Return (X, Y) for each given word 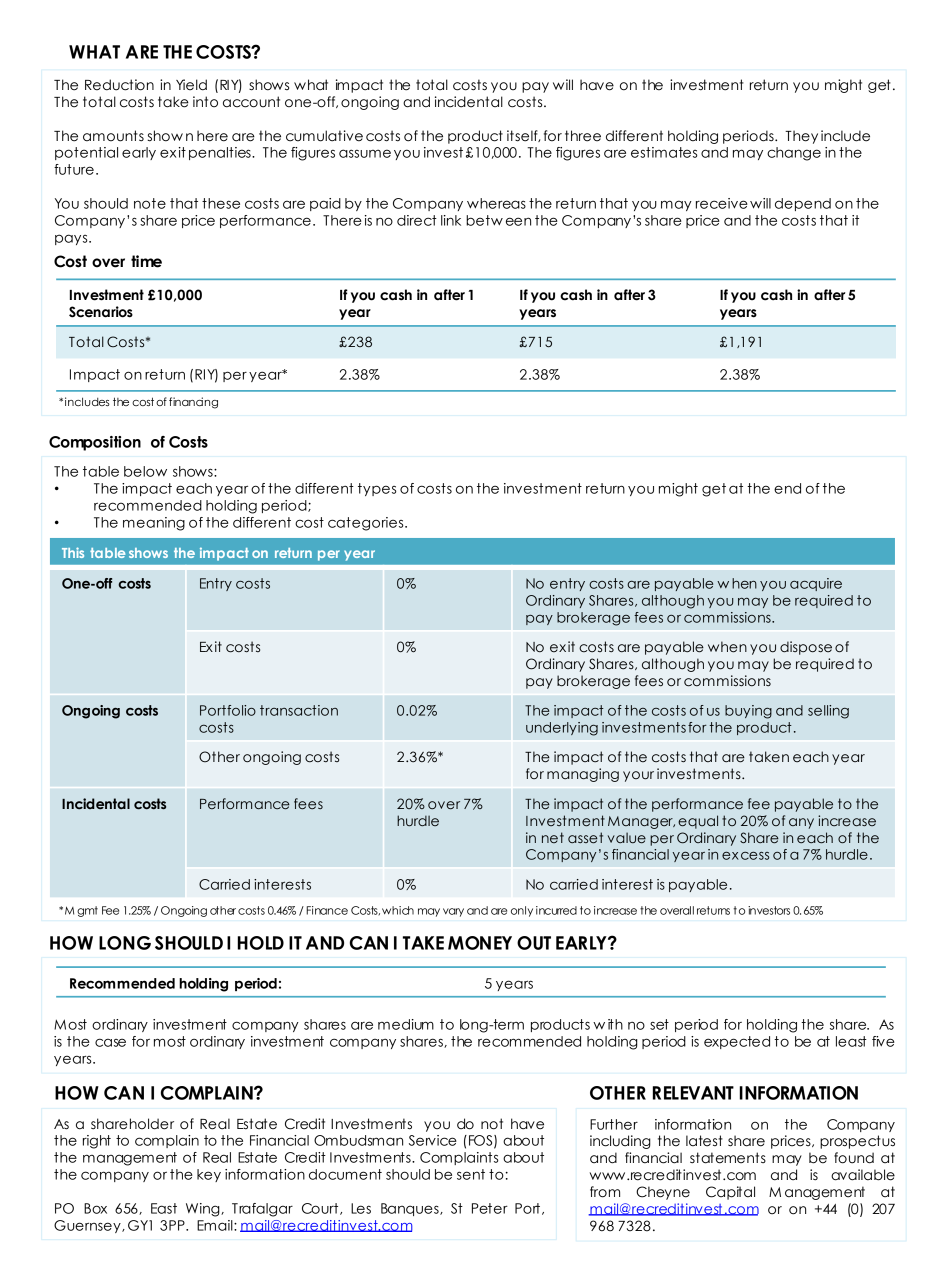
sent (471, 1174)
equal (698, 822)
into (205, 102)
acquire (816, 584)
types (377, 489)
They (801, 137)
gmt (87, 911)
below (145, 471)
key (209, 1175)
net (553, 837)
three (583, 136)
